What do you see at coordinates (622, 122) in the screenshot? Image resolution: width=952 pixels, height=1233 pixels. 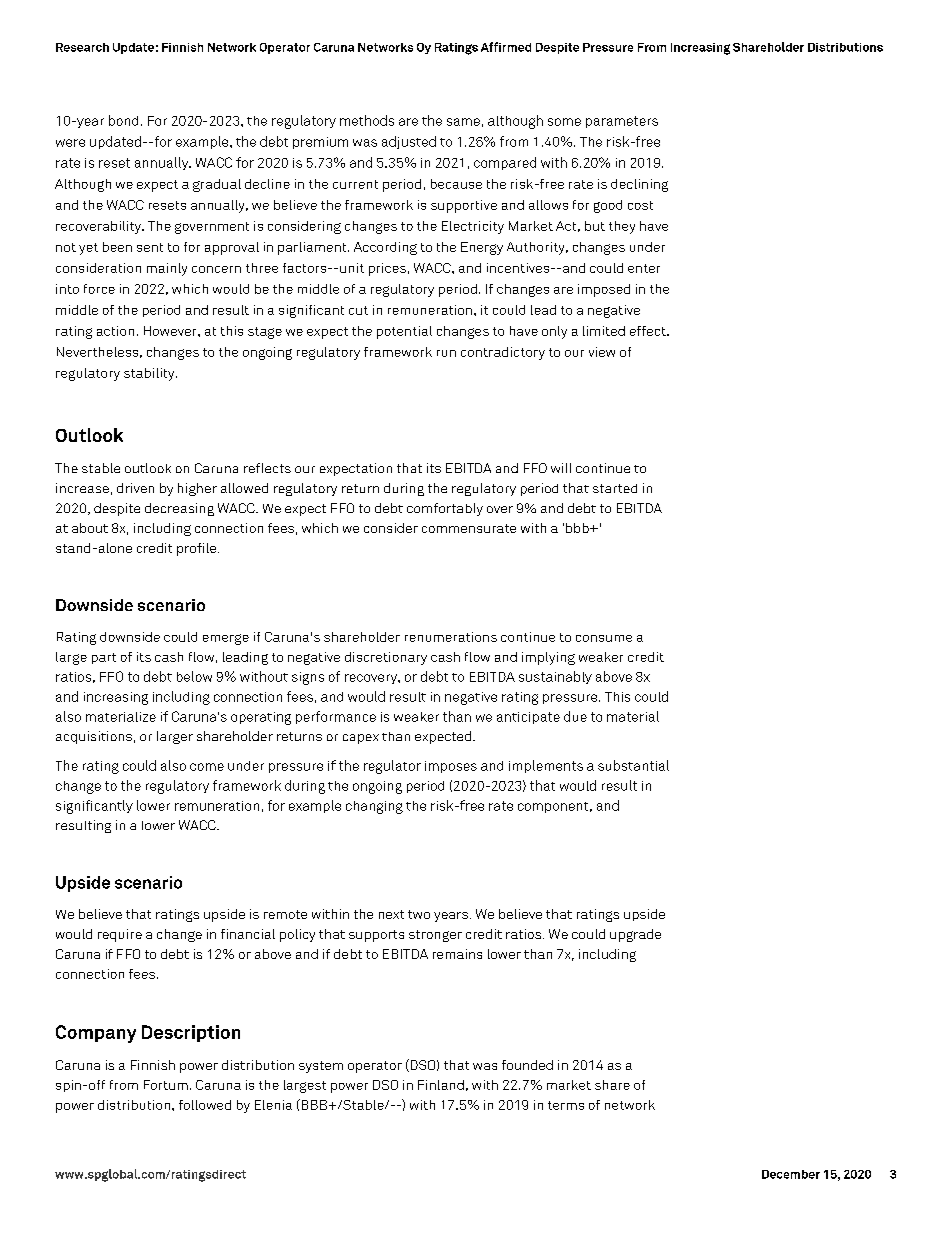 I see `parameters` at bounding box center [622, 122].
